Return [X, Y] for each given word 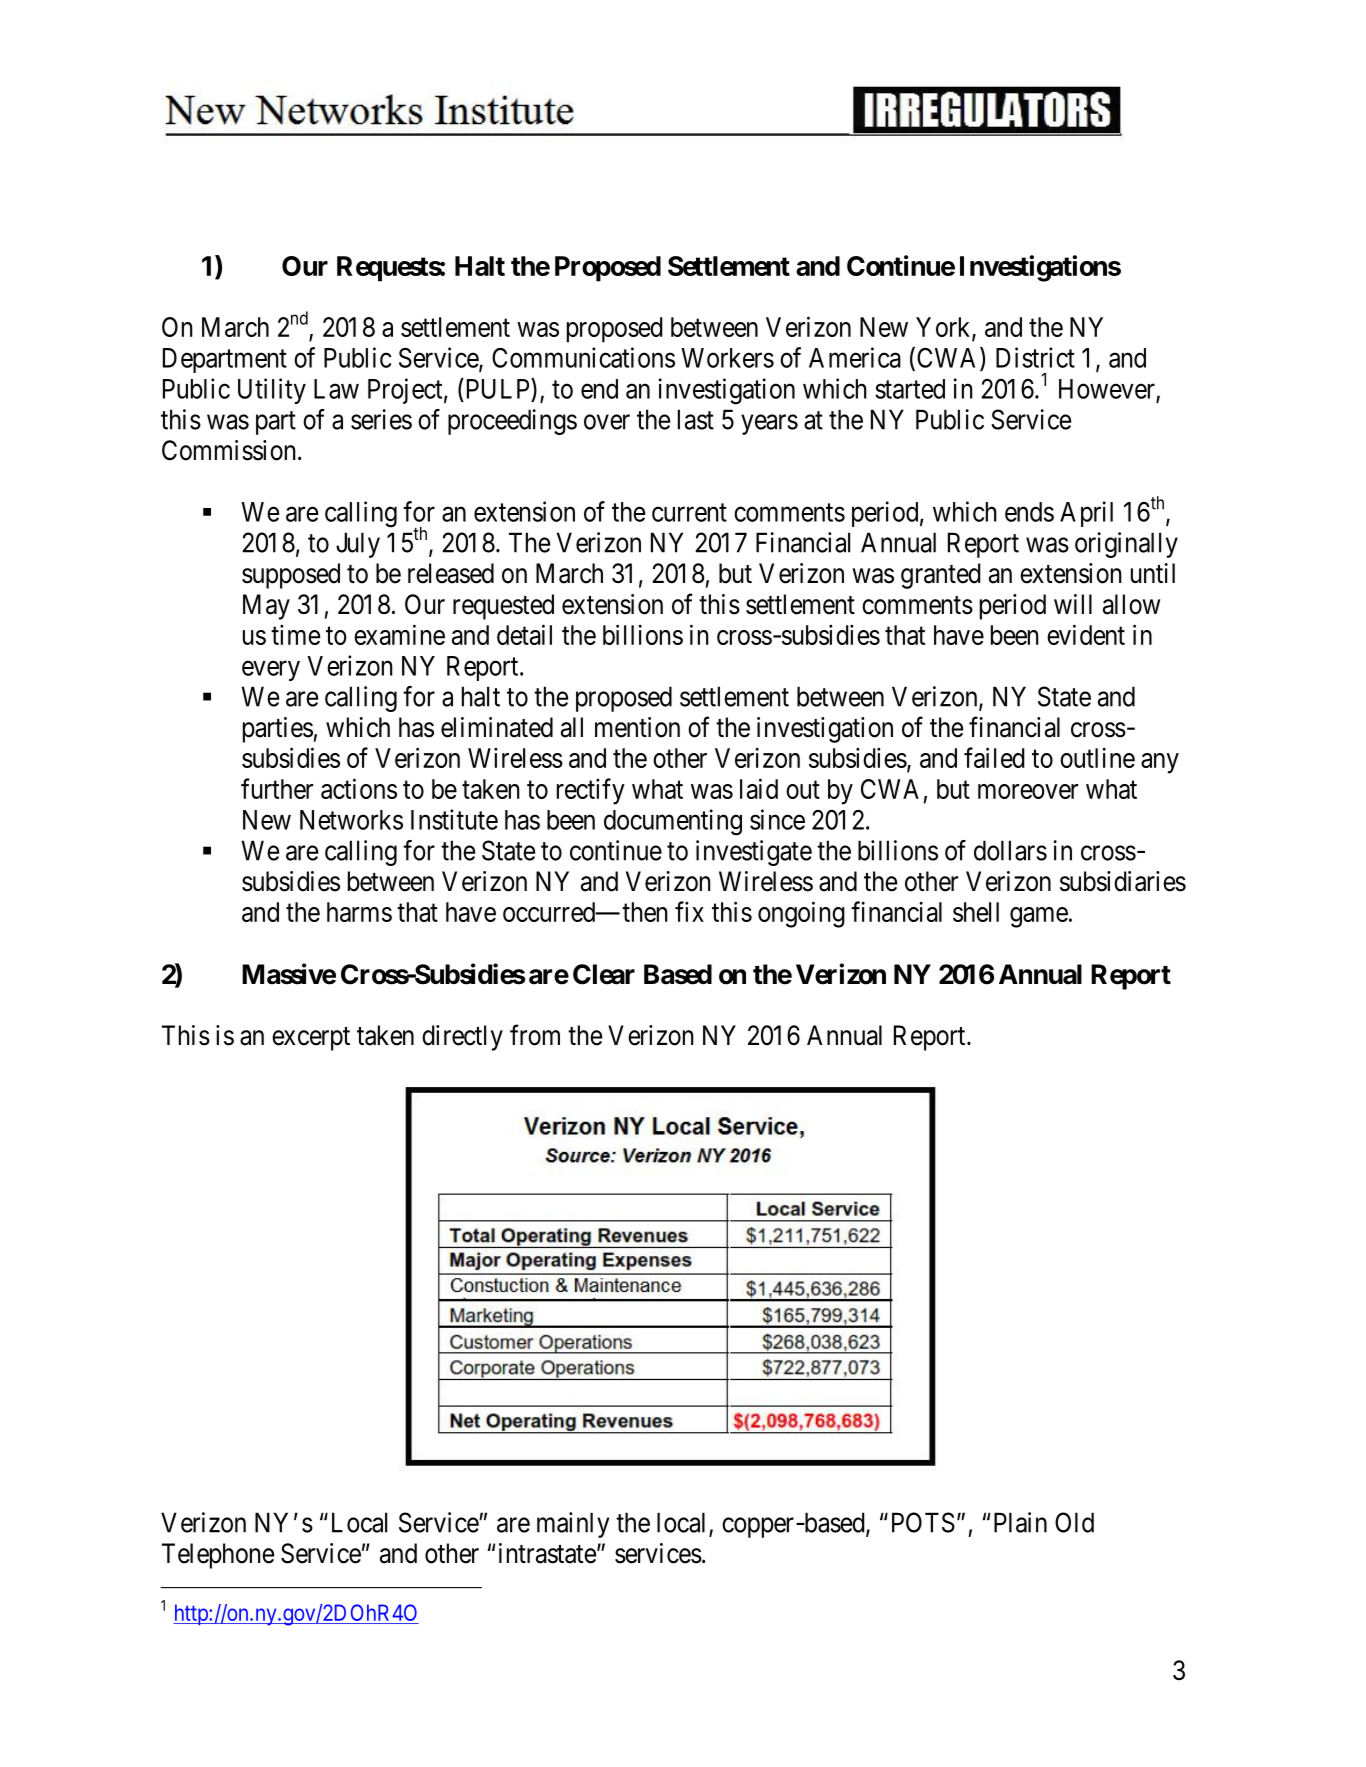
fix [689, 911]
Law [336, 389]
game [1039, 917]
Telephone [218, 1556]
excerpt [311, 1039]
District [1035, 357]
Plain [1020, 1522]
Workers [727, 358]
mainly [573, 1525]
